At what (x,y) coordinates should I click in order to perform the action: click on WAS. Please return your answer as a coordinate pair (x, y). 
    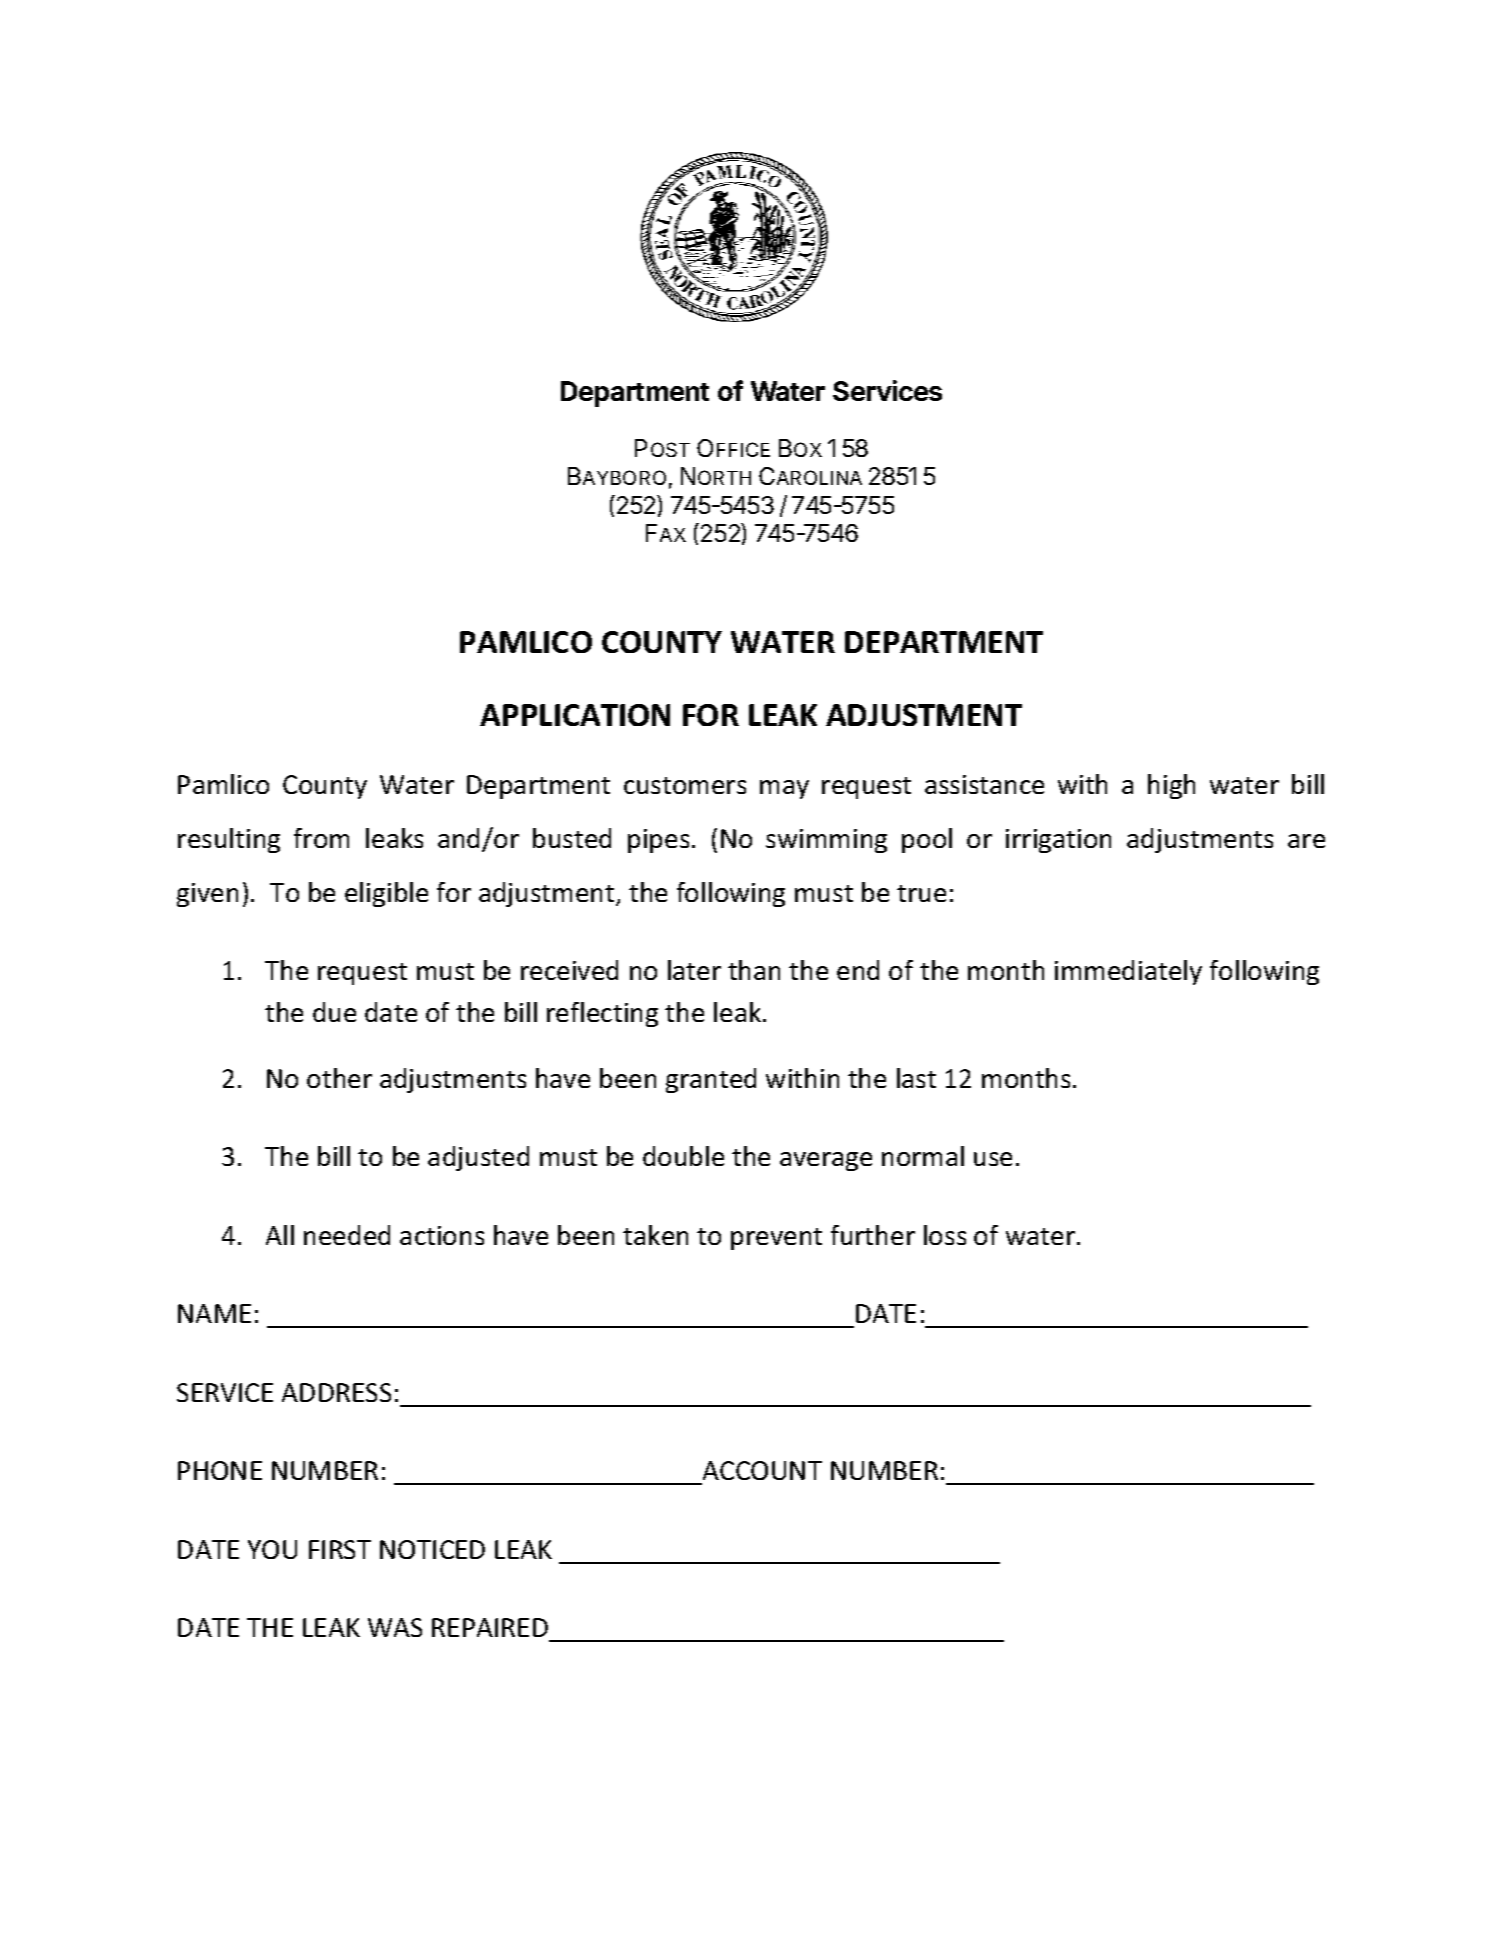
    Looking at the image, I should click on (395, 1627).
